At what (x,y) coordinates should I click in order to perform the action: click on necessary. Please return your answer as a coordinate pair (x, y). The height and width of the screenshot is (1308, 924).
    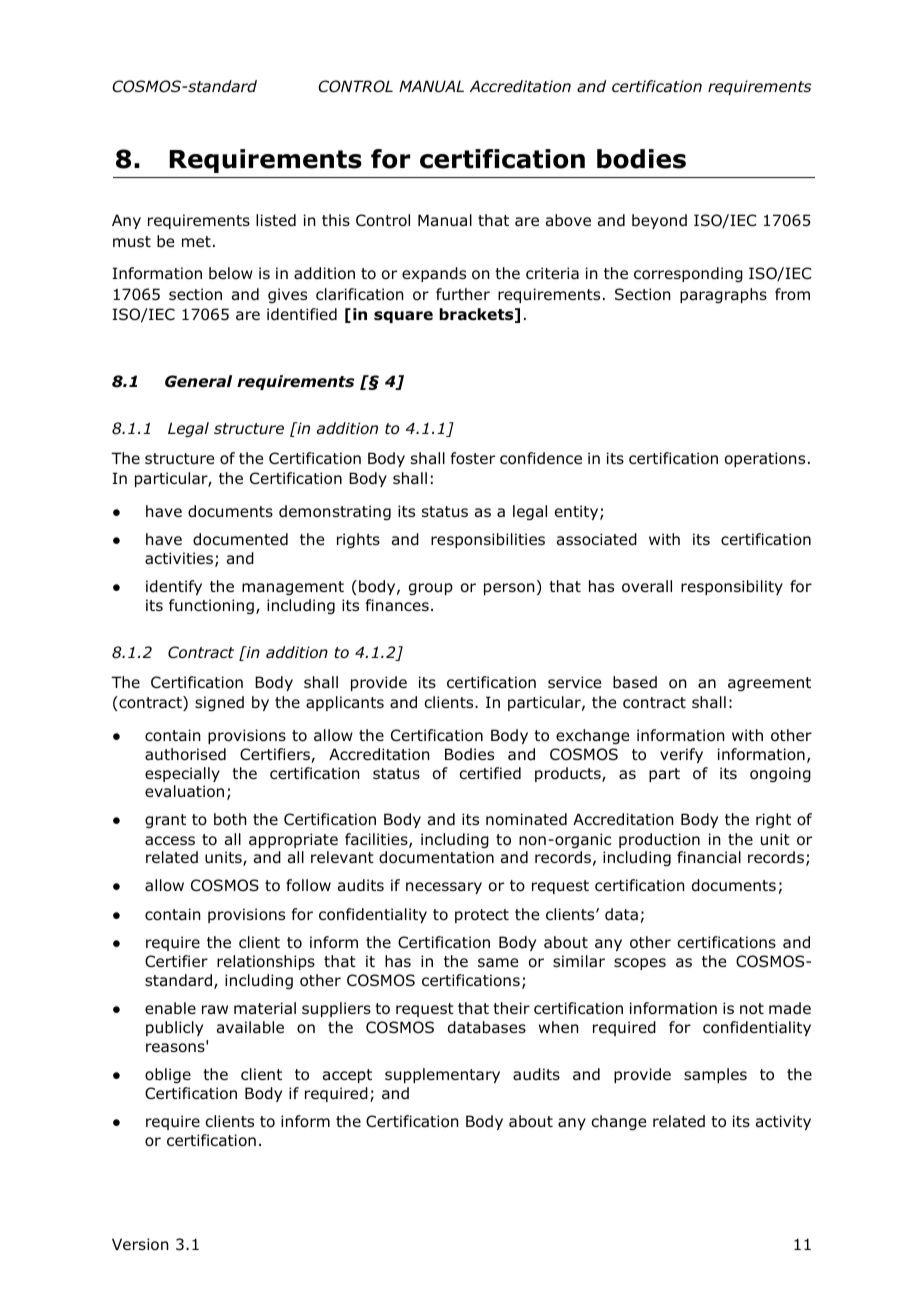
    Looking at the image, I should click on (444, 888).
